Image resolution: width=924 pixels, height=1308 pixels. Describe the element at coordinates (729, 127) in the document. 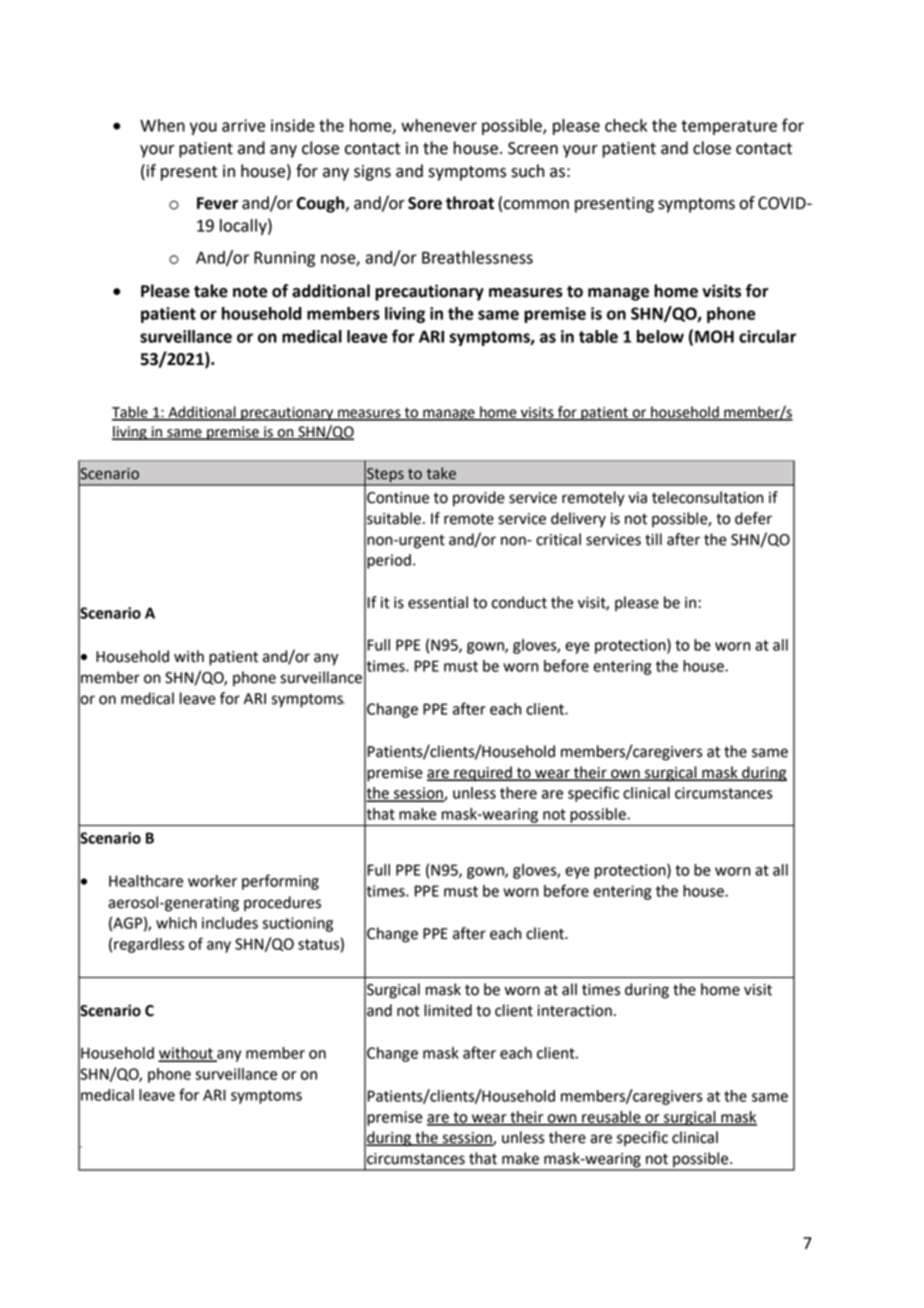

I see `temperature` at that location.
